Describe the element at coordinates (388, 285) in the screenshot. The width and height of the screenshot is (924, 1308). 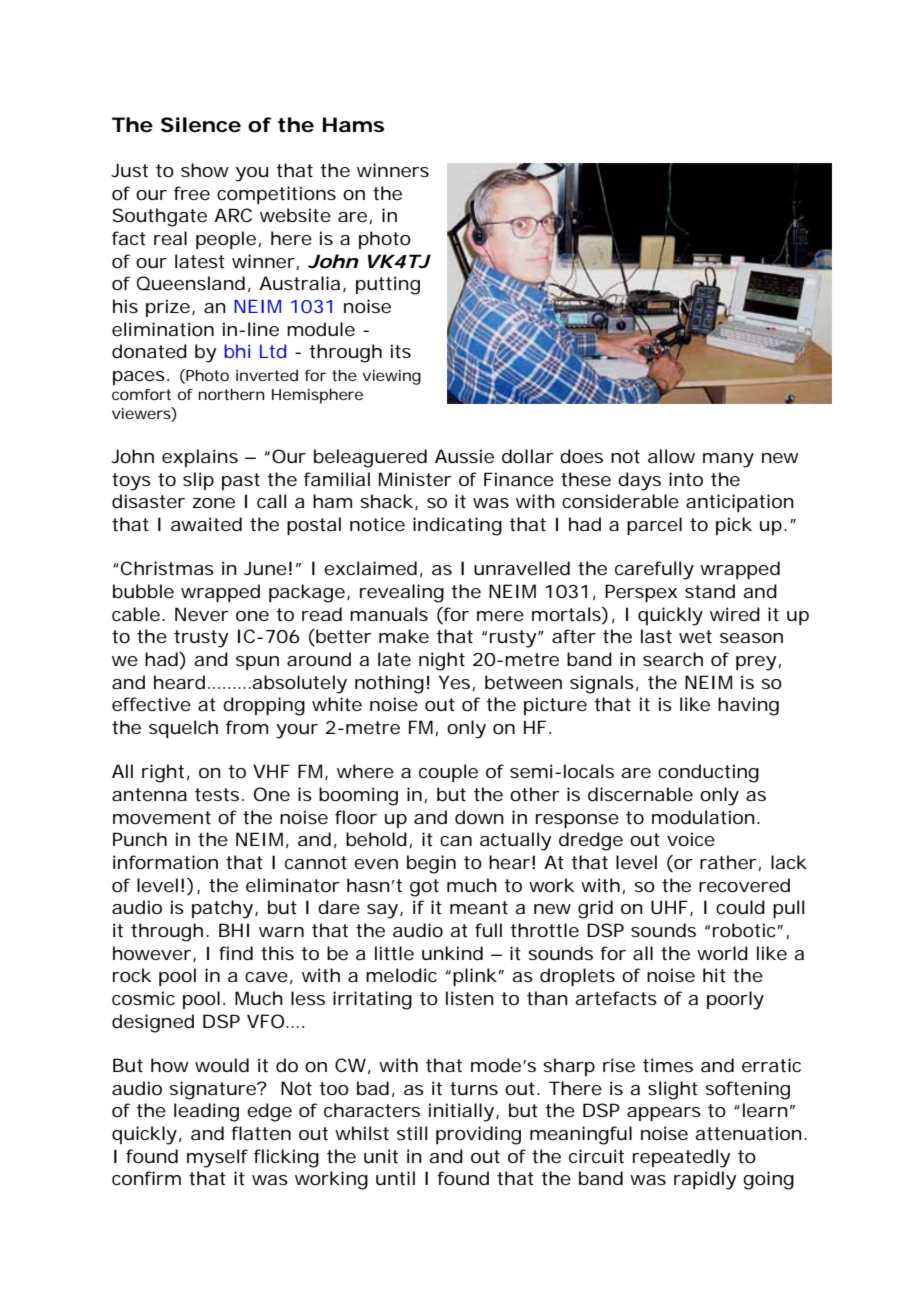
I see `putting` at that location.
